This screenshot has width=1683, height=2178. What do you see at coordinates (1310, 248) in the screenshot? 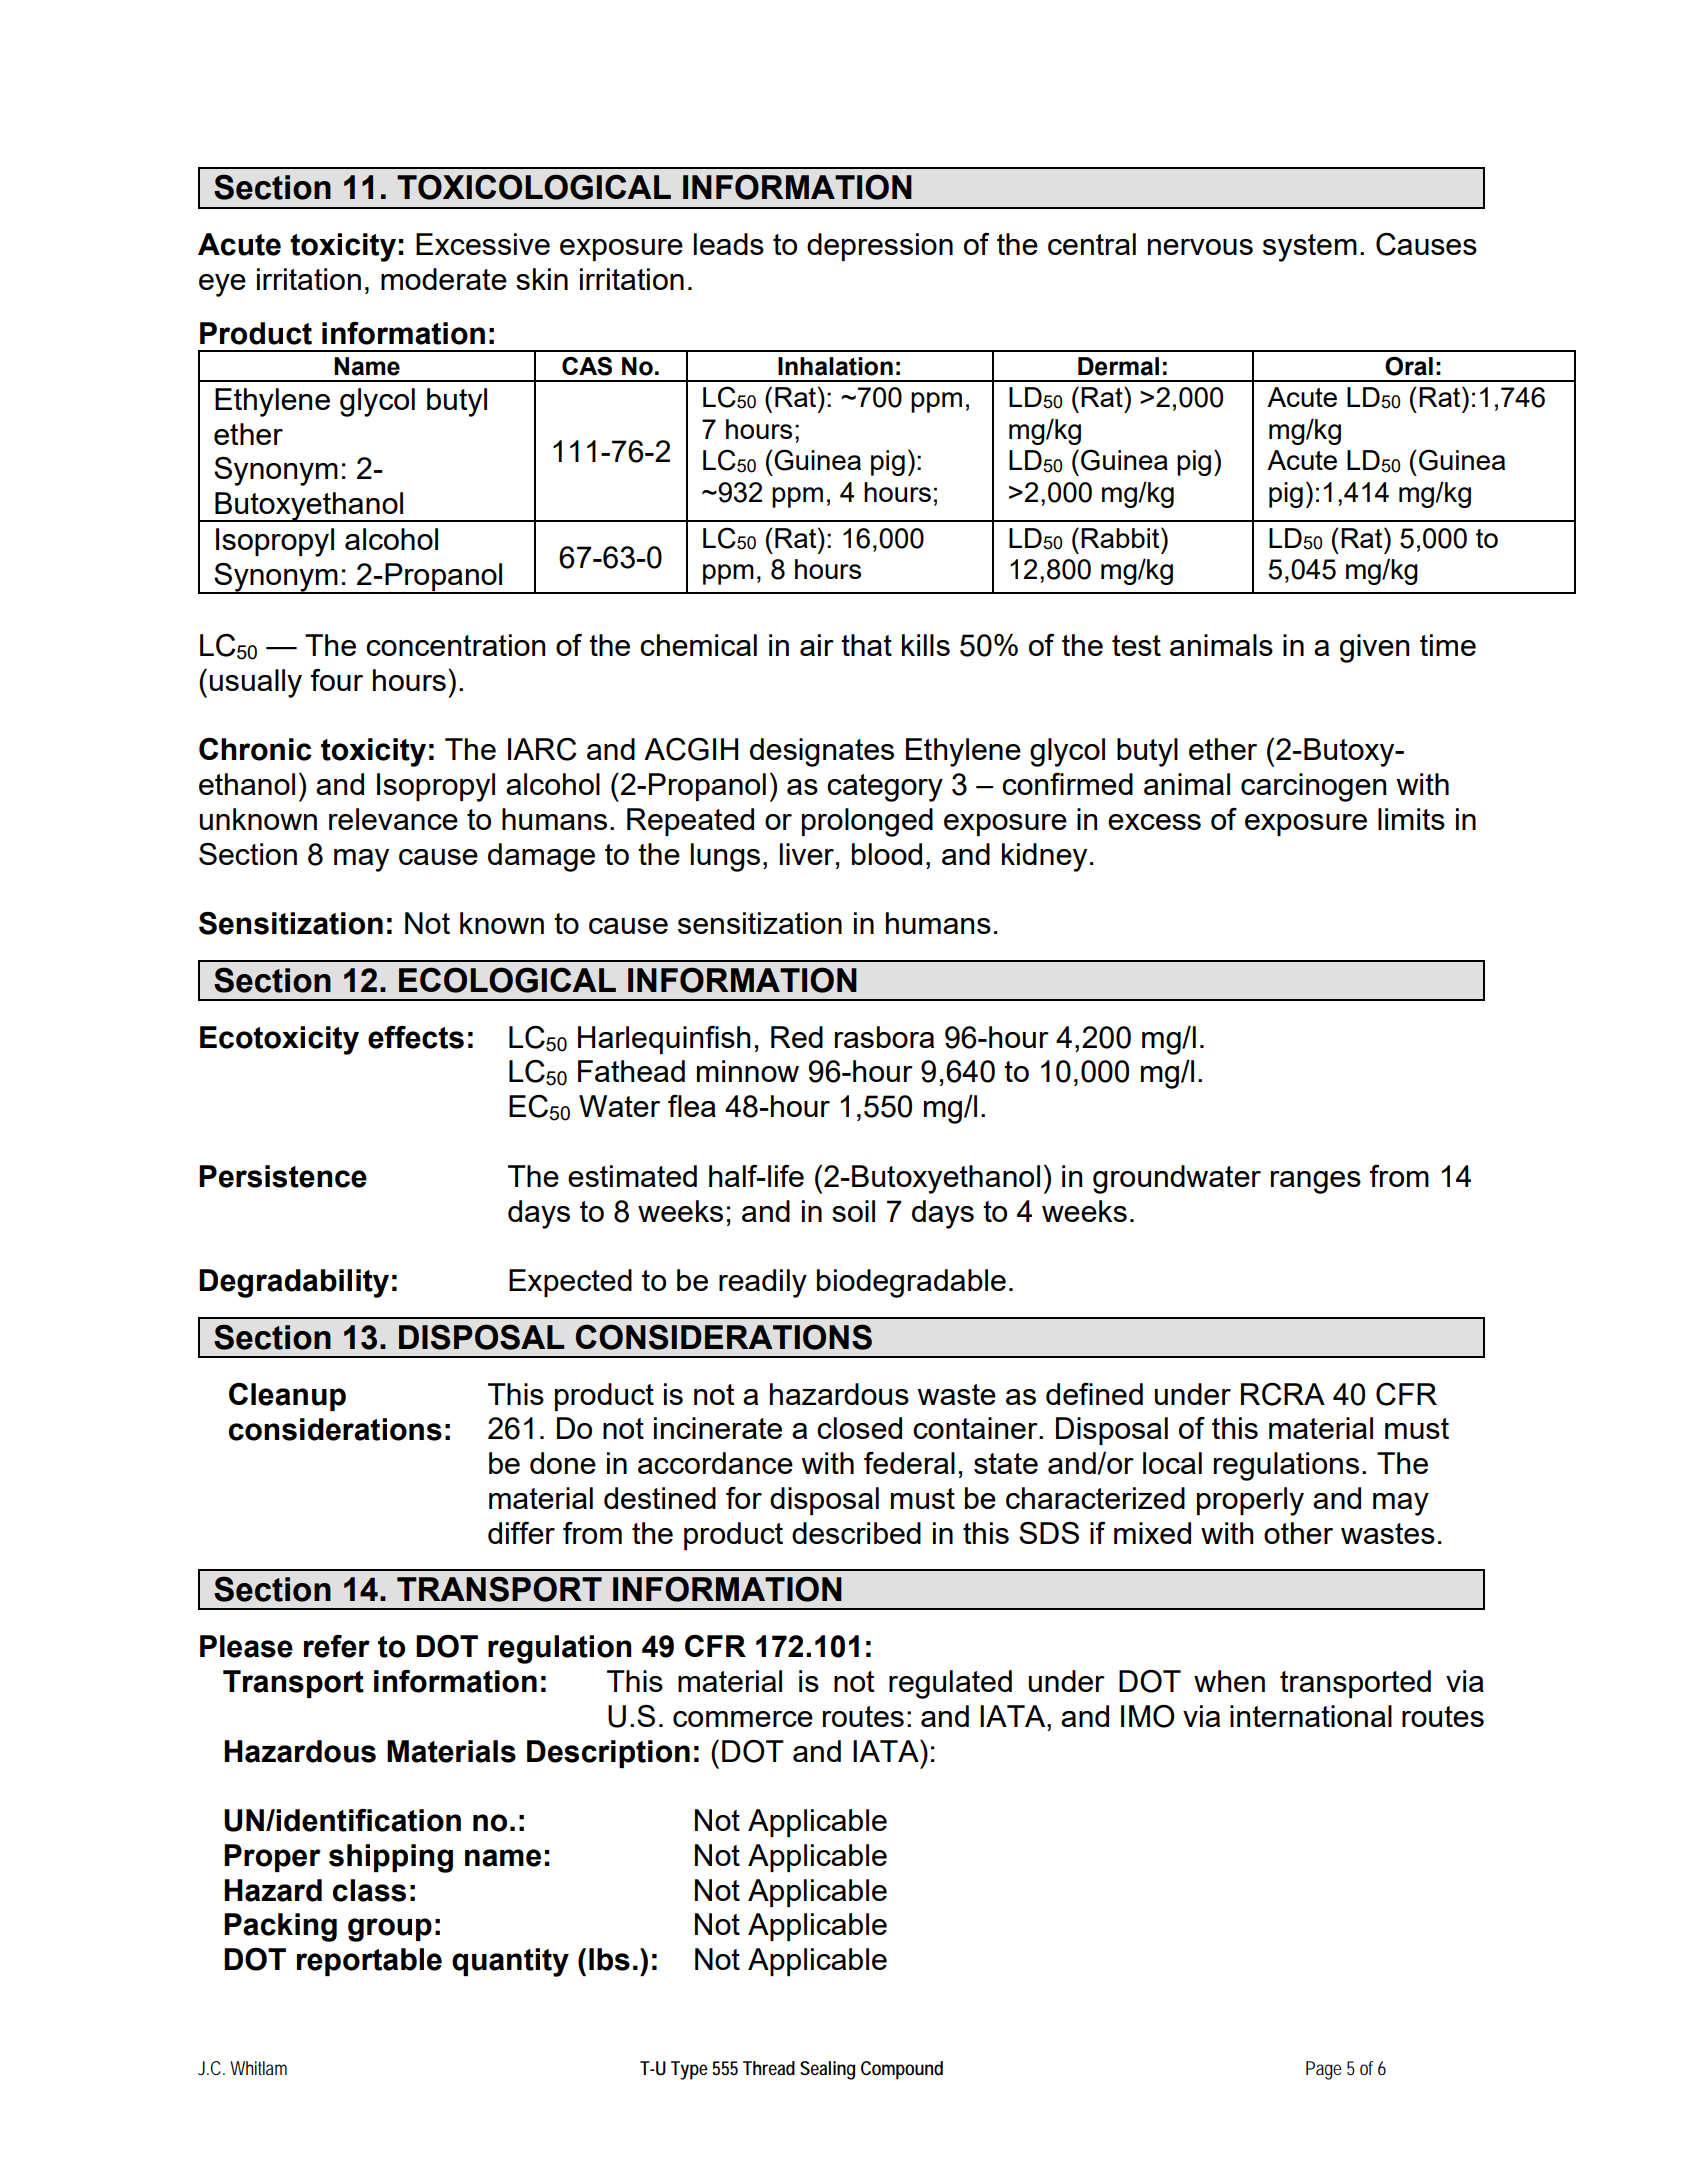
I see `system` at bounding box center [1310, 248].
